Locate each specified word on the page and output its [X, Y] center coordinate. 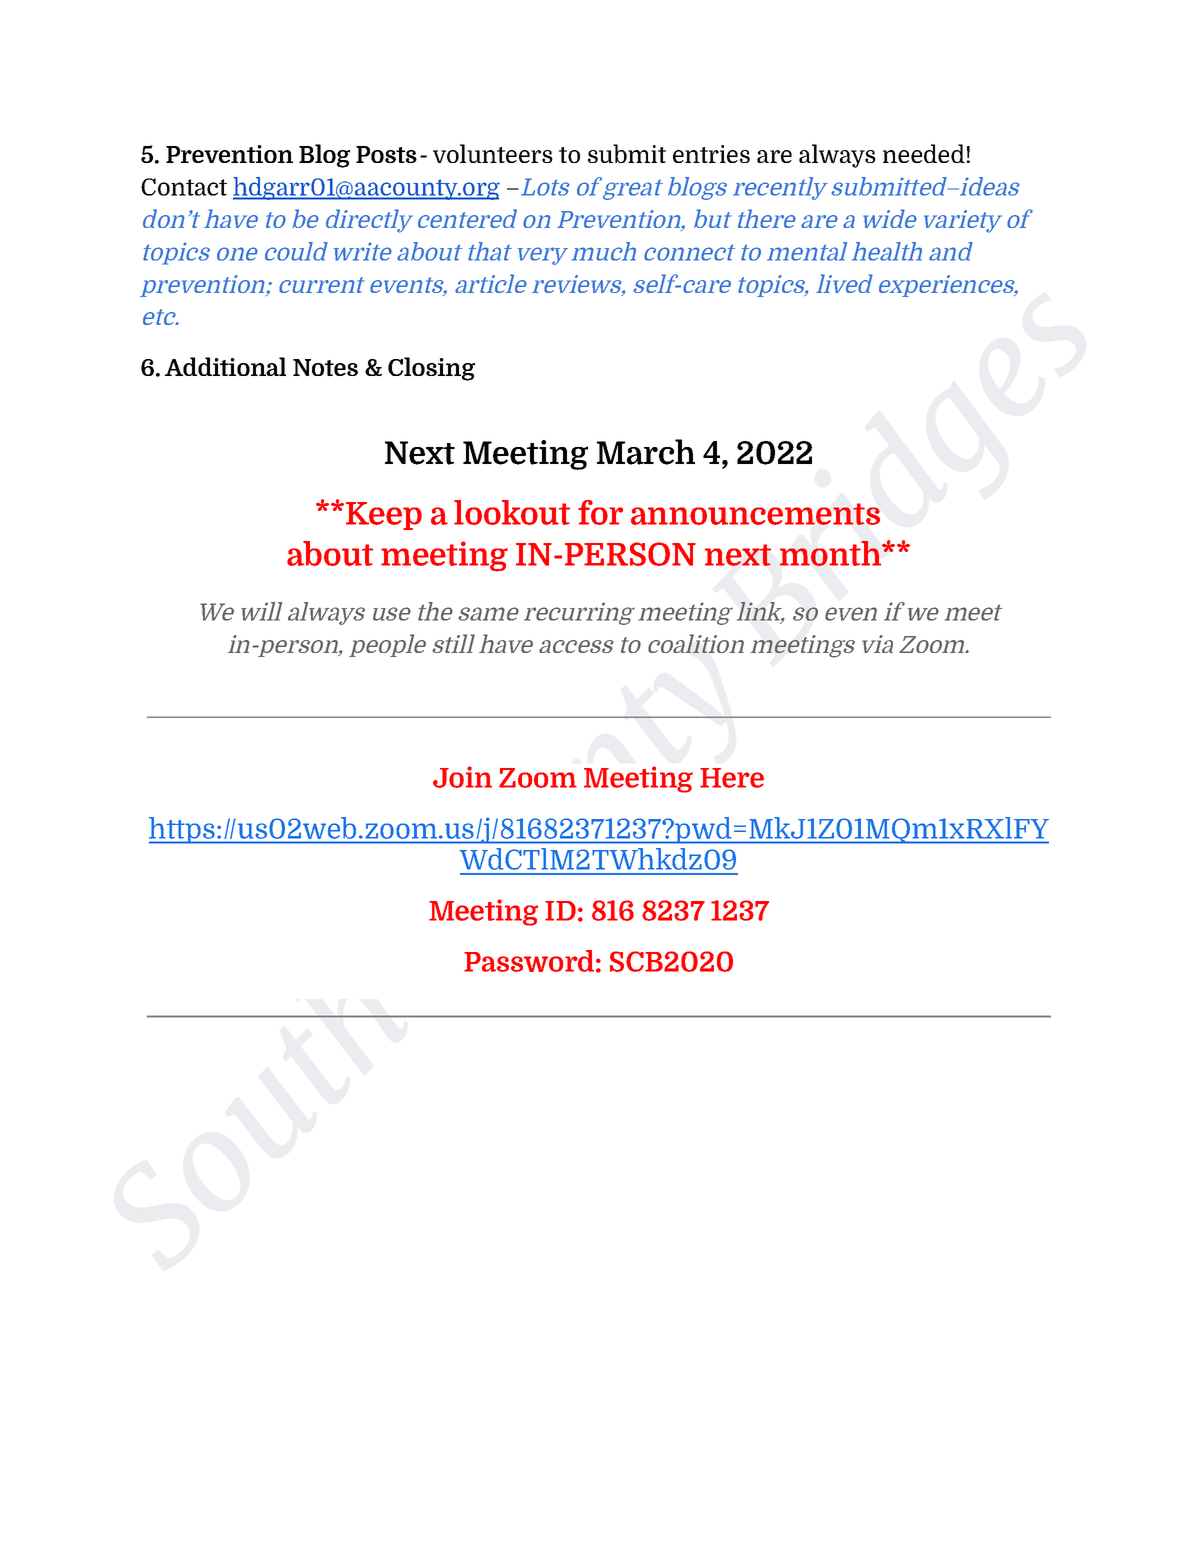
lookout [512, 512]
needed [924, 153]
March [646, 452]
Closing [431, 369]
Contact [184, 187]
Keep [384, 516]
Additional [225, 366]
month [832, 553]
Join [462, 777]
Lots [545, 187]
